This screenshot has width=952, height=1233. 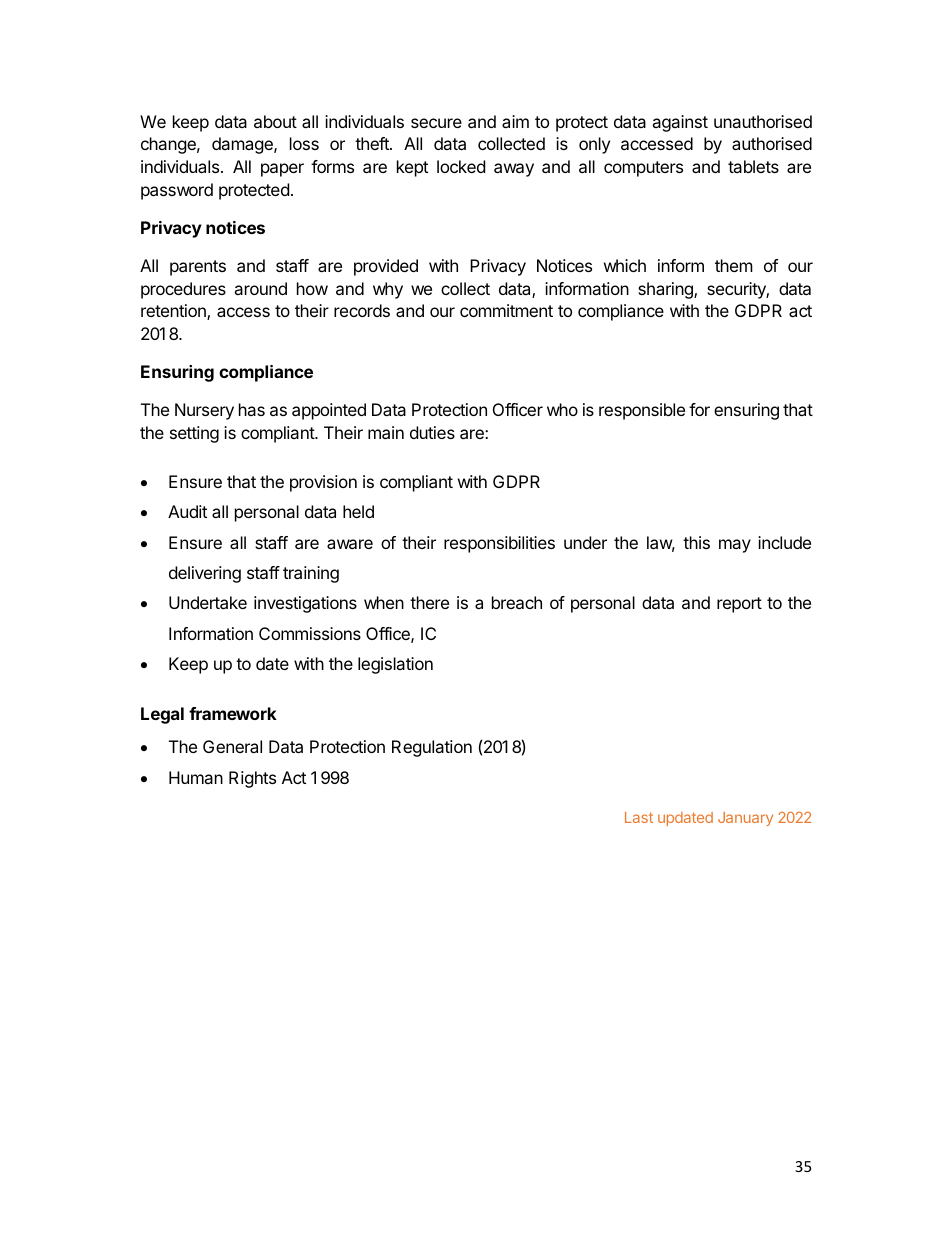 I want to click on Rights, so click(x=252, y=779).
